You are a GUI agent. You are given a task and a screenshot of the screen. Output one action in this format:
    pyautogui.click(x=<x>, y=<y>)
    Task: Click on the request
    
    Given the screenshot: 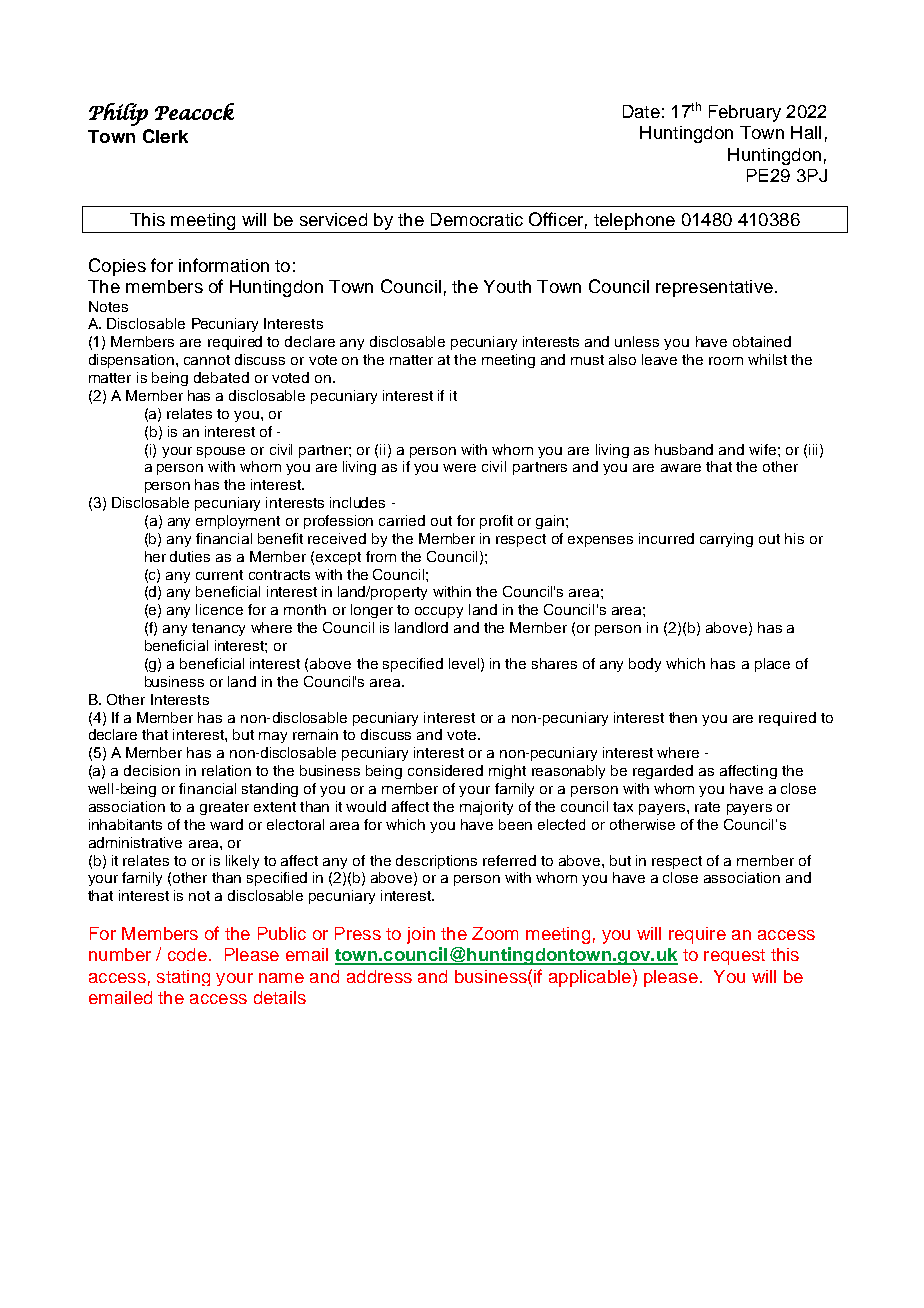 What is the action you would take?
    pyautogui.click(x=734, y=957)
